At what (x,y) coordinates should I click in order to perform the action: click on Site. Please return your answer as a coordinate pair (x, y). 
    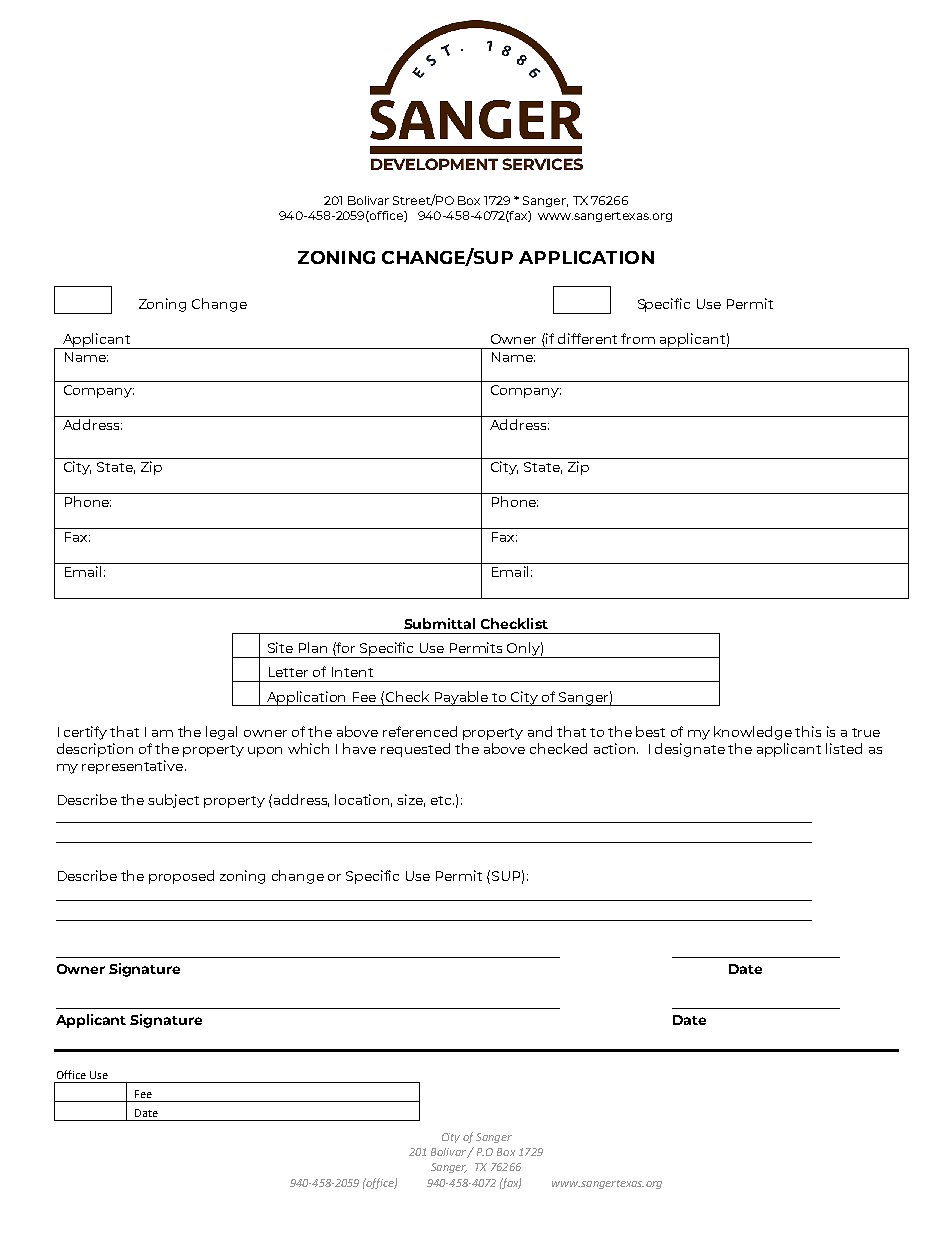
    Looking at the image, I should click on (280, 647).
